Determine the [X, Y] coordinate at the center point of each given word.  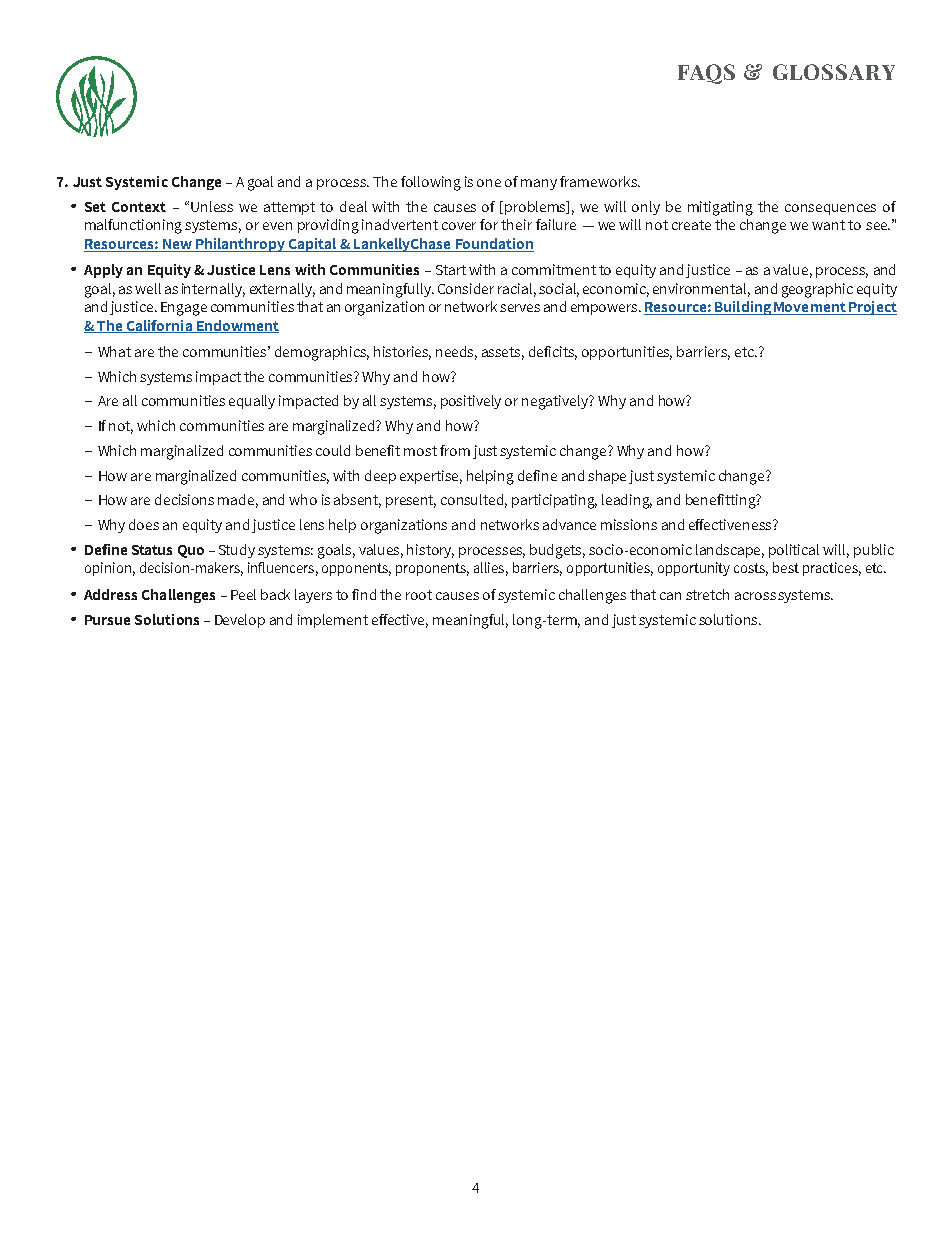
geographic [817, 290]
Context [139, 207]
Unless [212, 206]
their [516, 224]
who [303, 499]
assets [503, 353]
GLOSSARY [834, 72]
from [455, 450]
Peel [243, 594]
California [159, 326]
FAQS [706, 74]
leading [627, 501]
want [828, 225]
